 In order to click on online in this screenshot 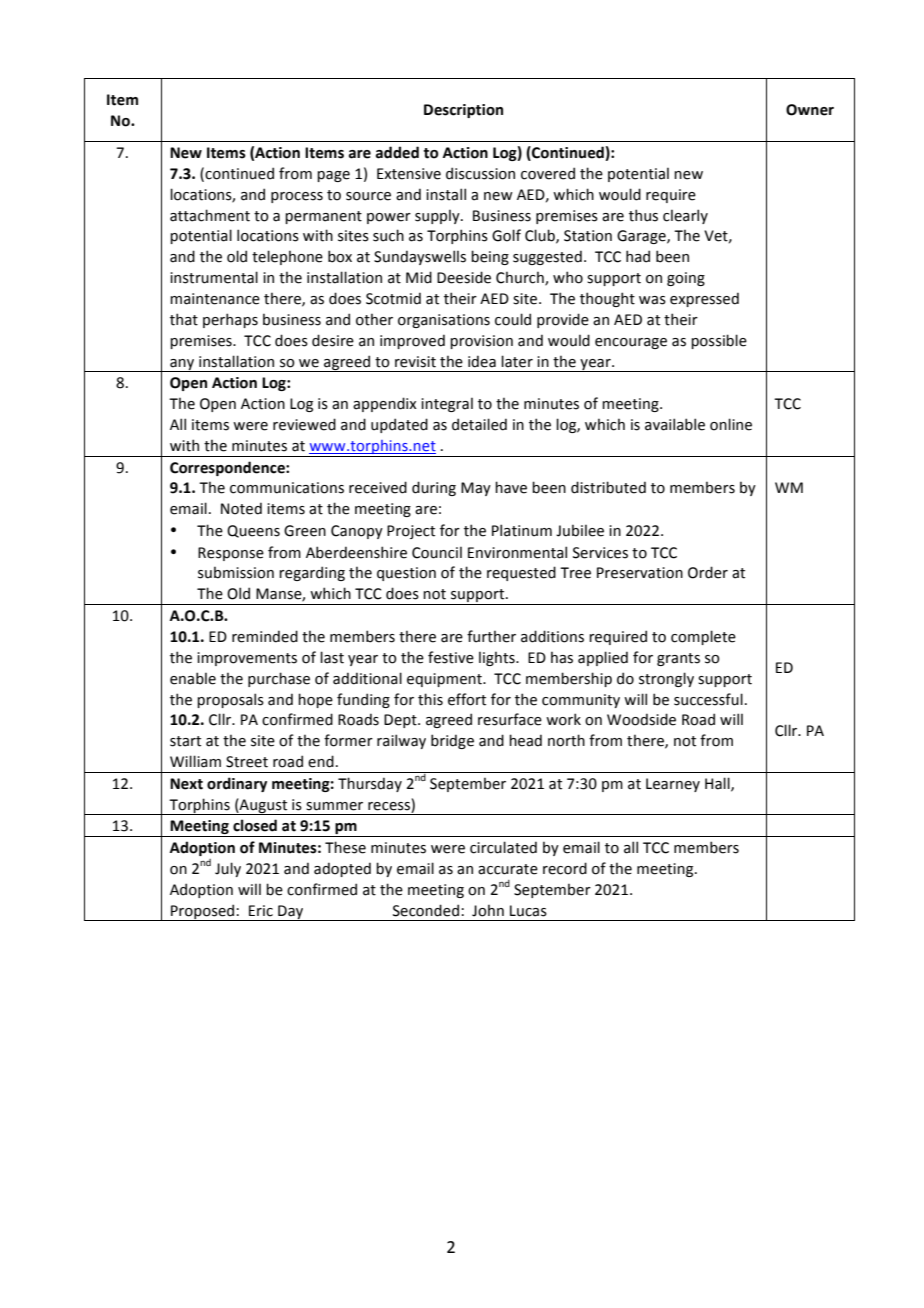, I will do `click(731, 424)`.
